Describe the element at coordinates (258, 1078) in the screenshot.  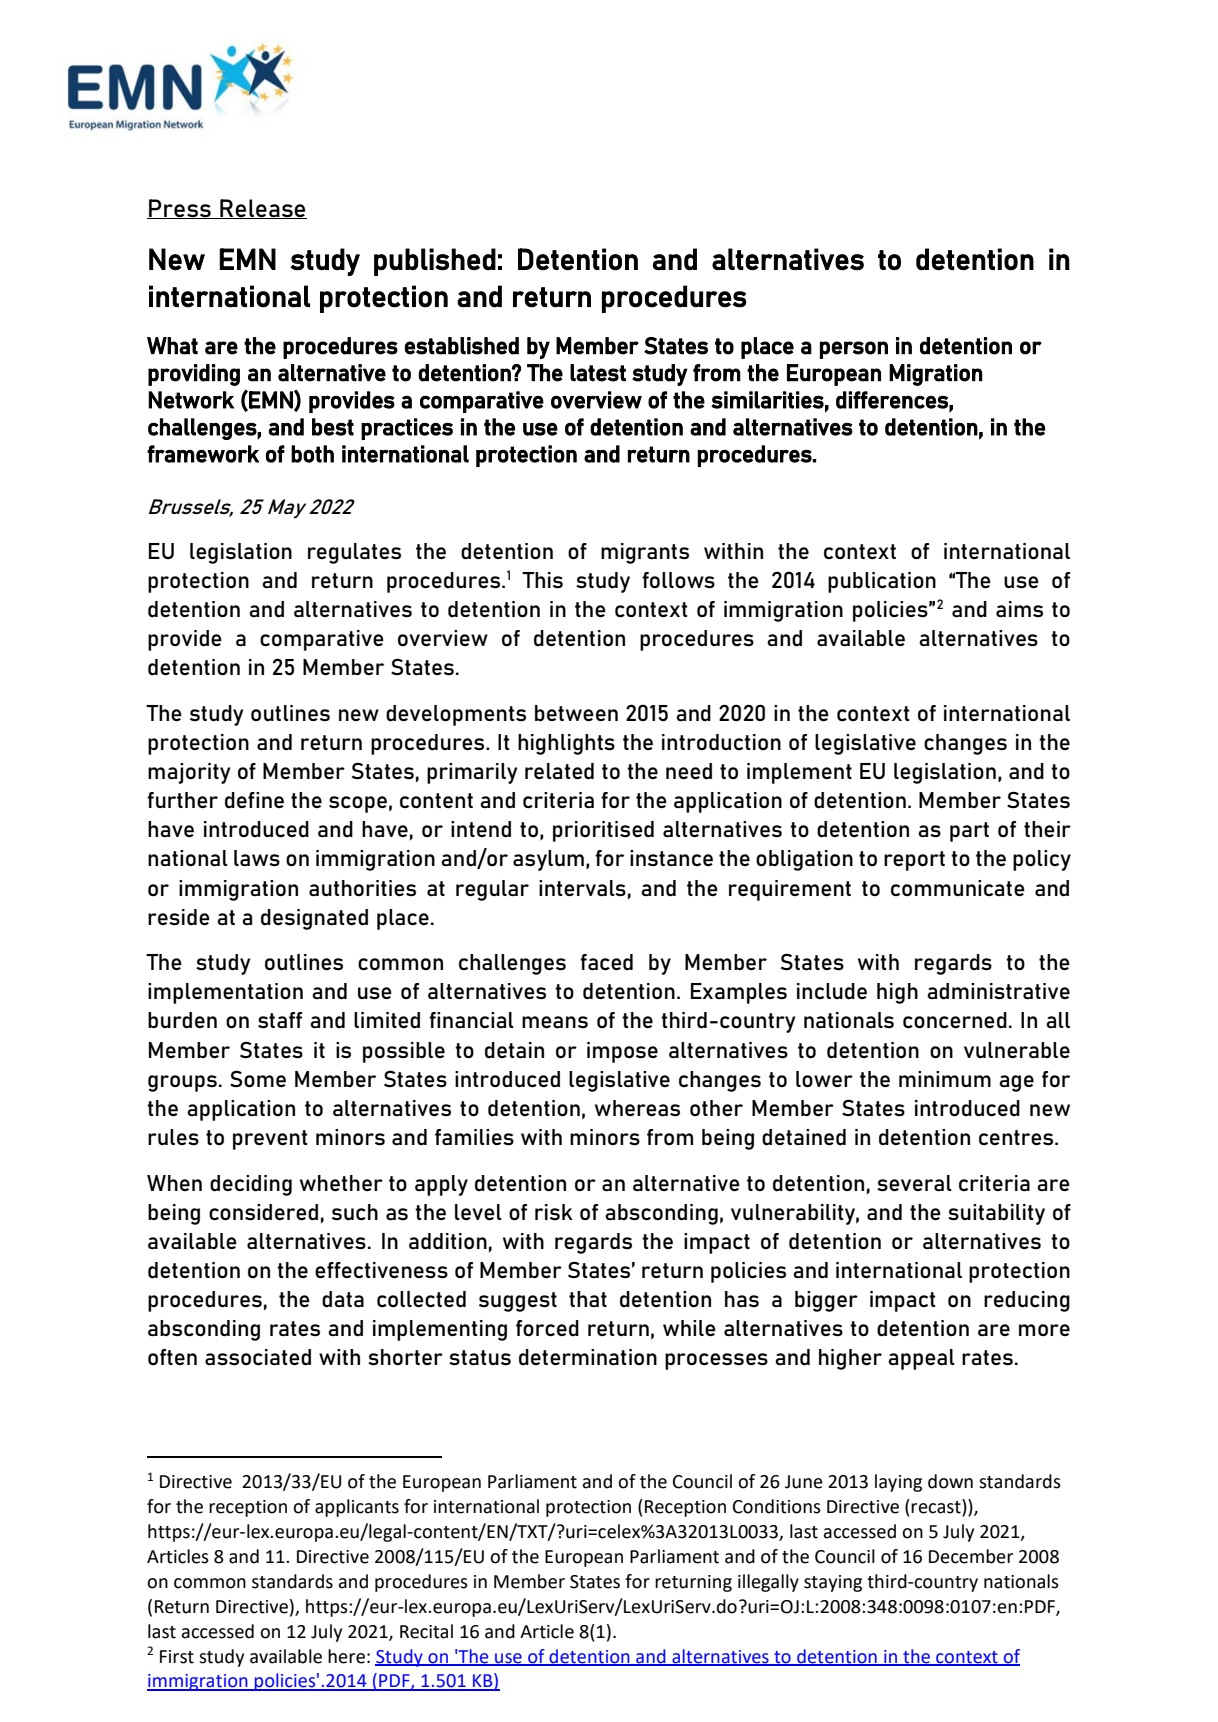
I see `Some` at that location.
